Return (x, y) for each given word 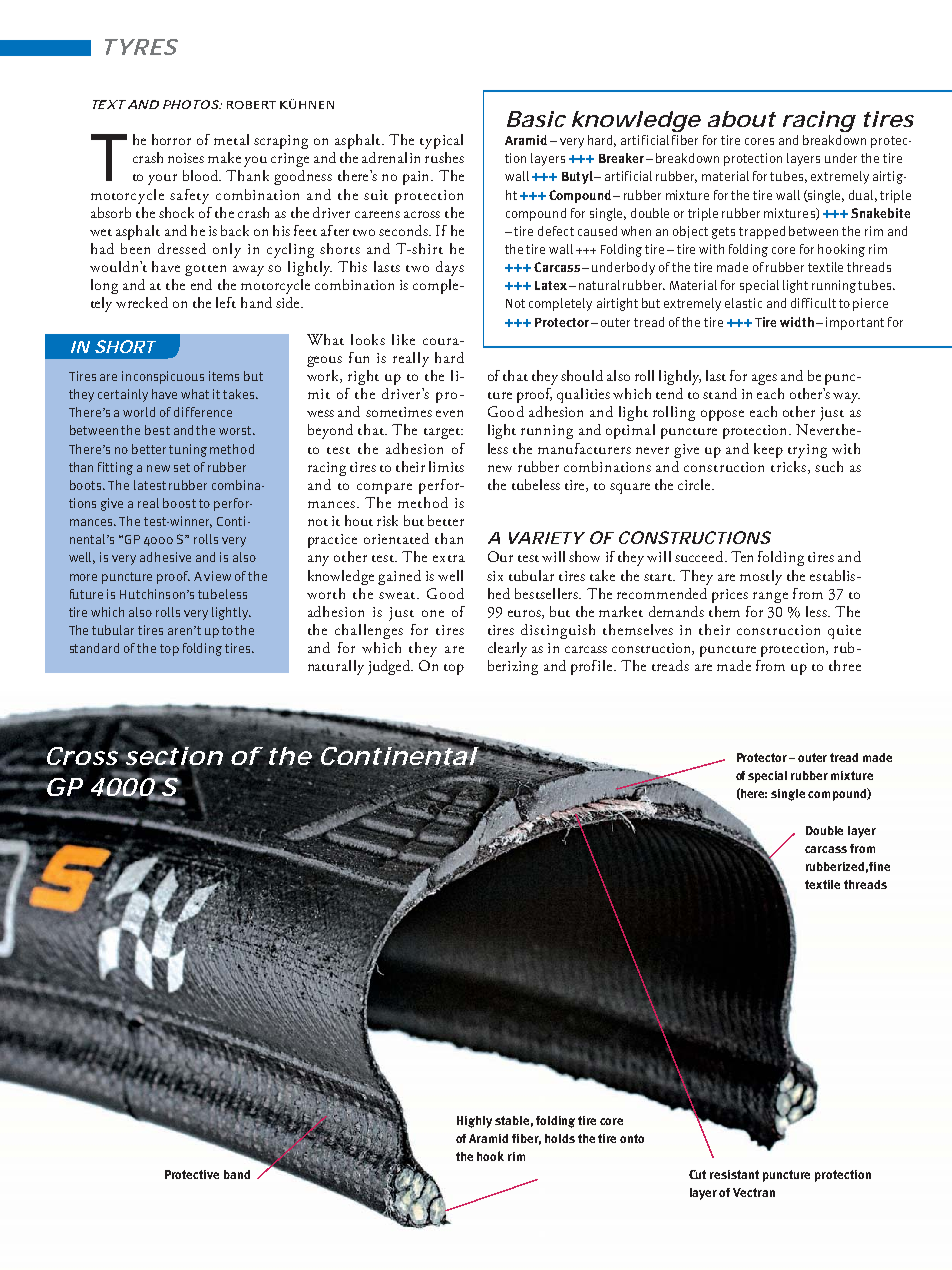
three (845, 665)
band (237, 1174)
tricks (788, 466)
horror (171, 139)
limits (446, 466)
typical (441, 141)
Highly (474, 1122)
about (742, 119)
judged (390, 667)
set (182, 467)
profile (593, 667)
